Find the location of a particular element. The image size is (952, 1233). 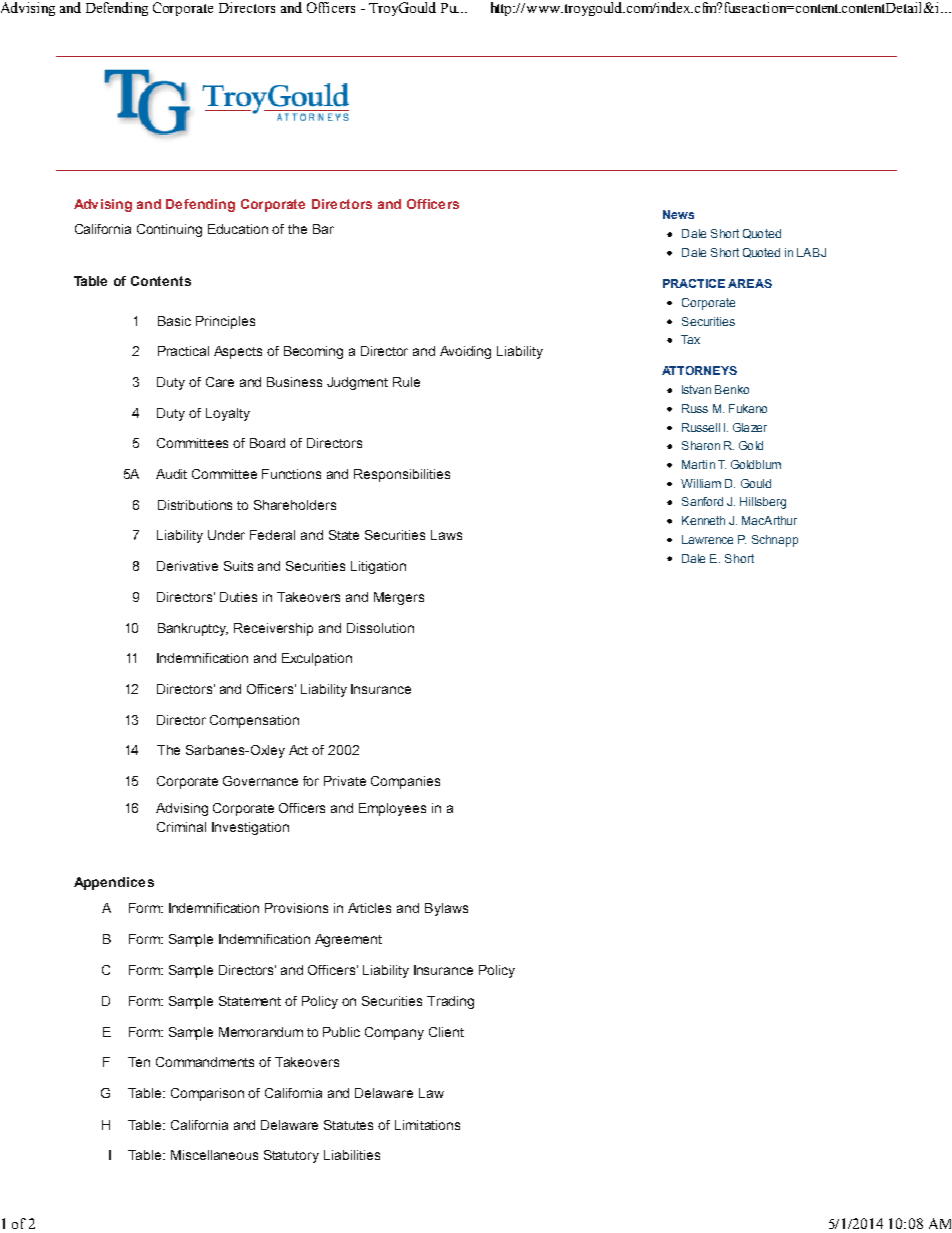

News is located at coordinates (678, 214).
